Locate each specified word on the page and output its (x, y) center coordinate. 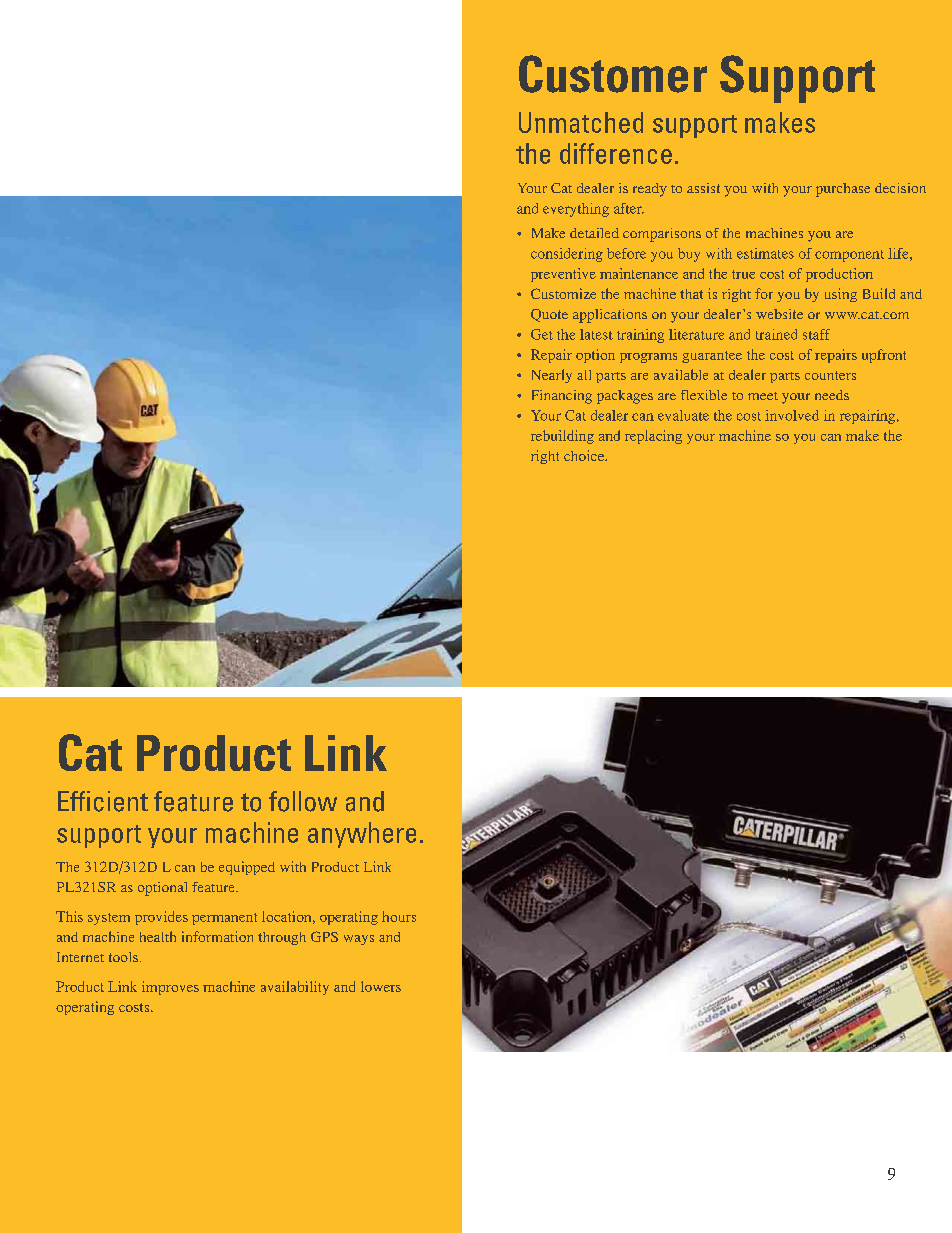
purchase (843, 190)
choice (585, 455)
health (158, 936)
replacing (653, 437)
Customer (613, 74)
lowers (381, 986)
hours (399, 916)
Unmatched (581, 122)
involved (792, 415)
